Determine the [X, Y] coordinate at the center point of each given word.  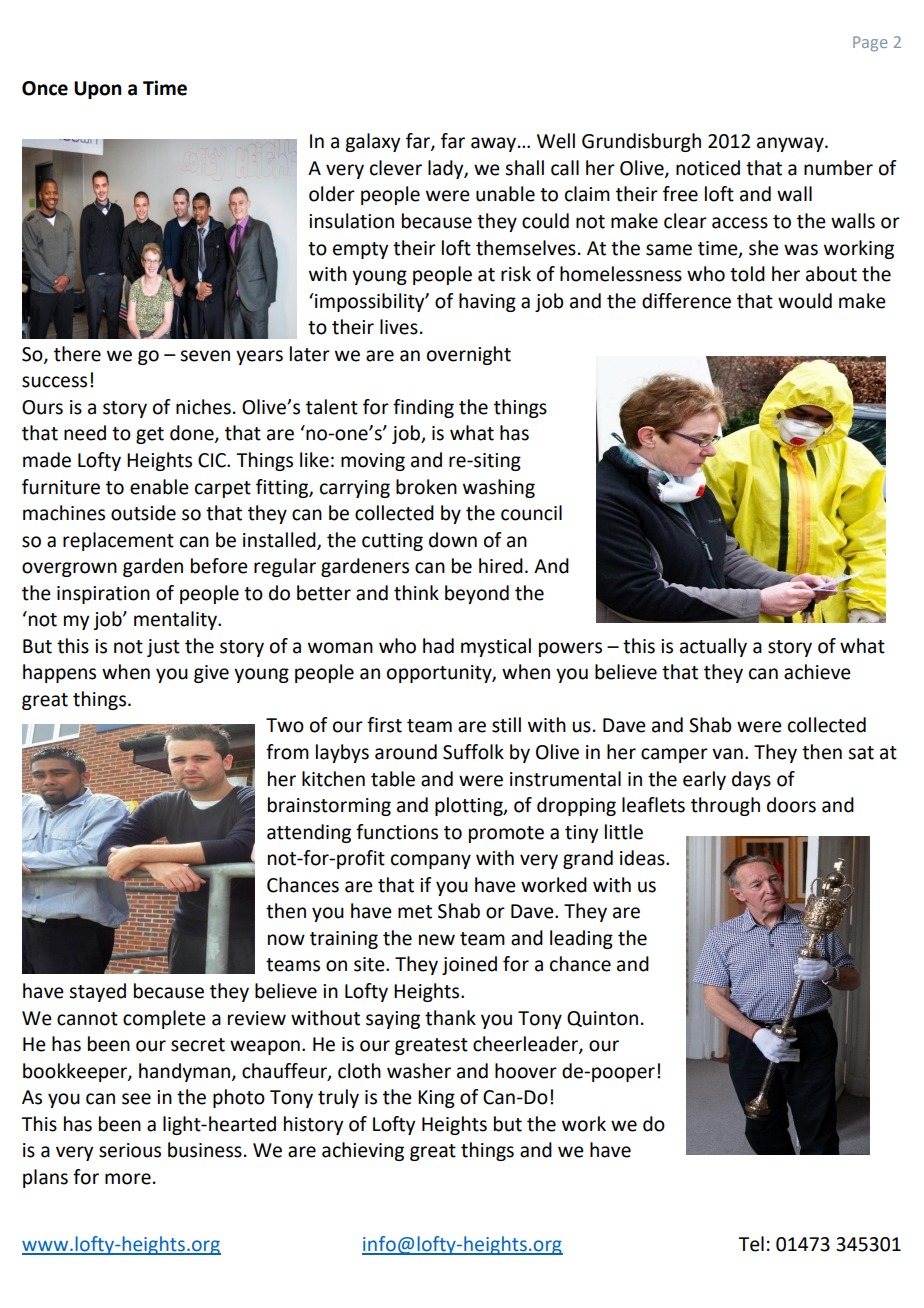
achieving [363, 1151]
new [437, 940]
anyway [791, 144]
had [438, 646]
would [805, 301]
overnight [469, 355]
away [495, 144]
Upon [97, 90]
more [128, 1179]
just [163, 648]
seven [205, 356]
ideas [643, 858]
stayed [97, 992]
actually [713, 647]
